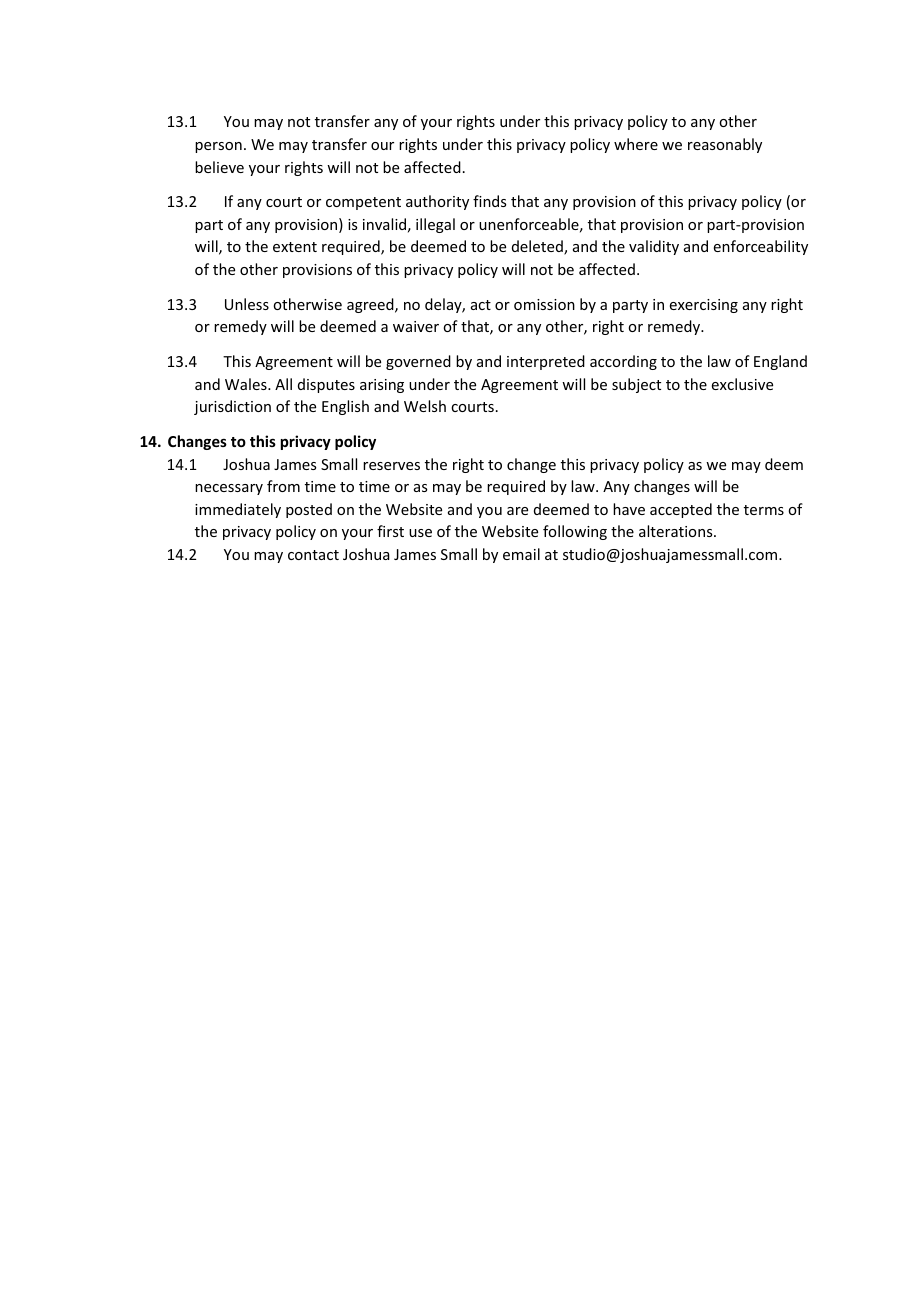  What do you see at coordinates (283, 486) in the screenshot?
I see `from` at bounding box center [283, 486].
